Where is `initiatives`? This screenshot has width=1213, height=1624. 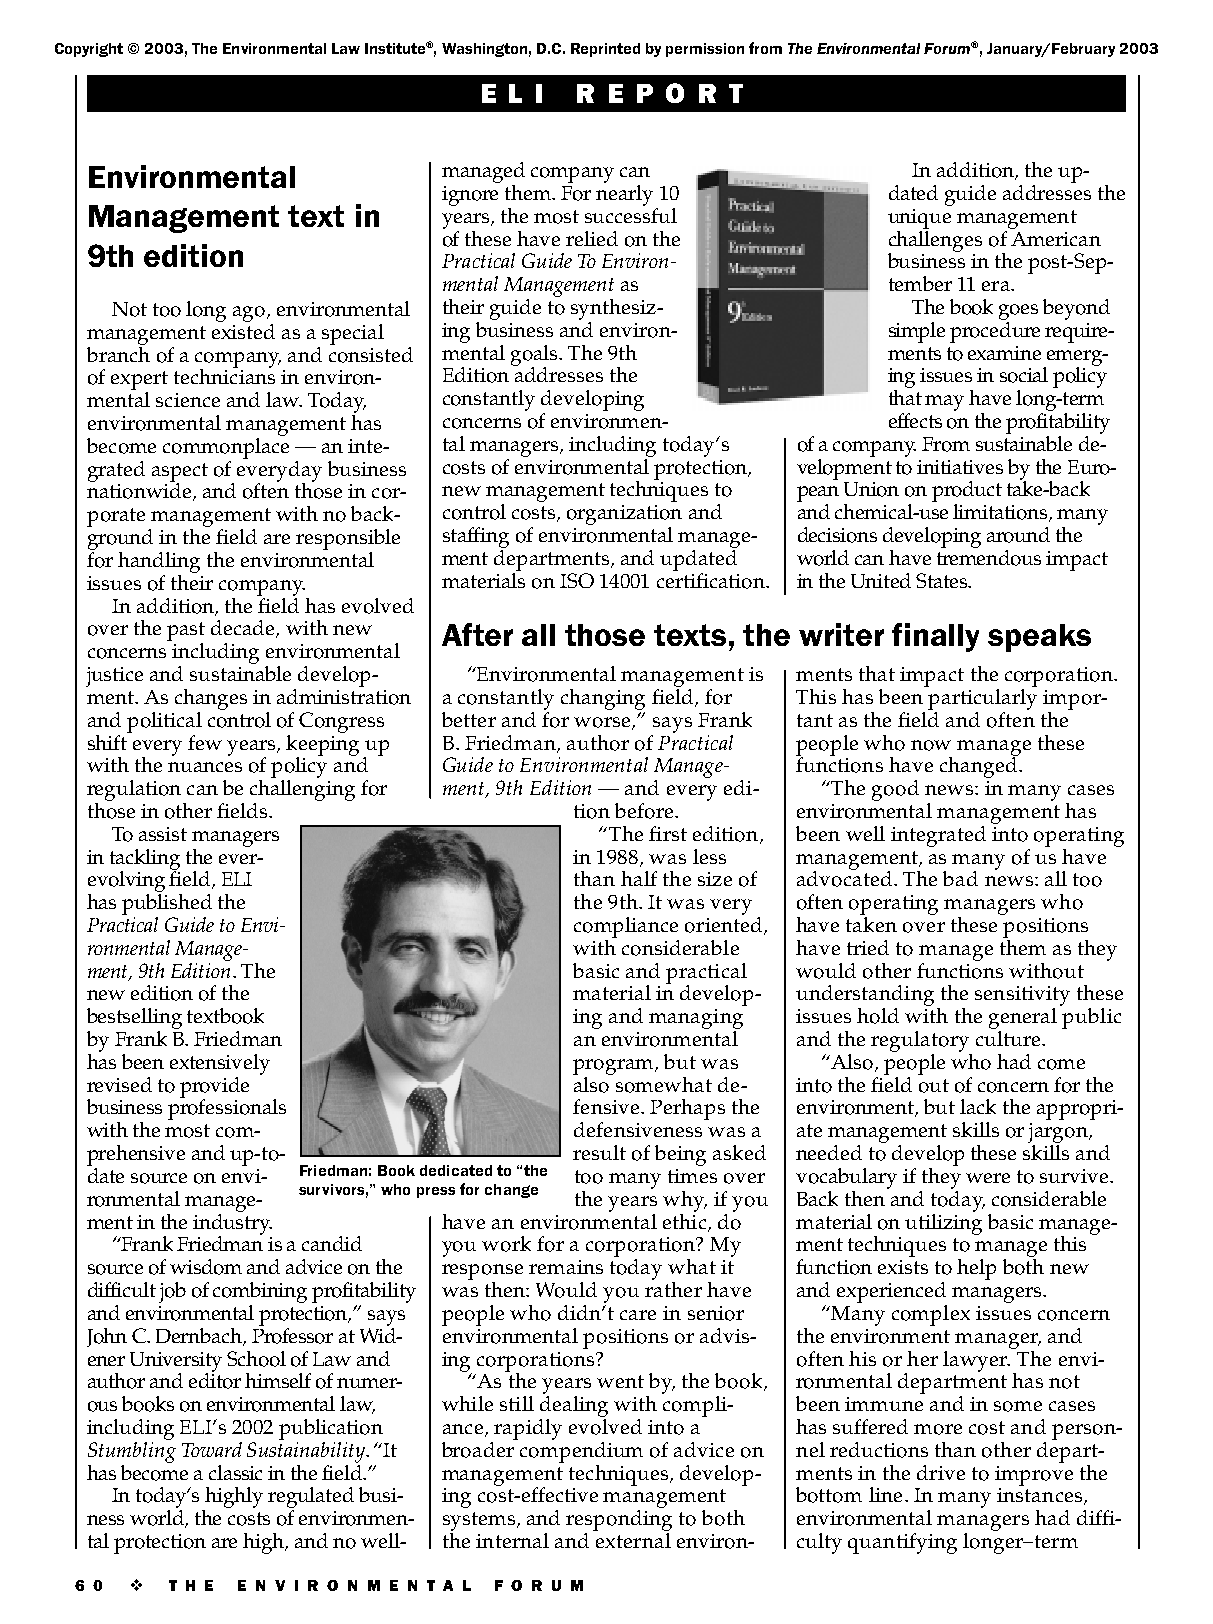
initiatives is located at coordinates (960, 467).
